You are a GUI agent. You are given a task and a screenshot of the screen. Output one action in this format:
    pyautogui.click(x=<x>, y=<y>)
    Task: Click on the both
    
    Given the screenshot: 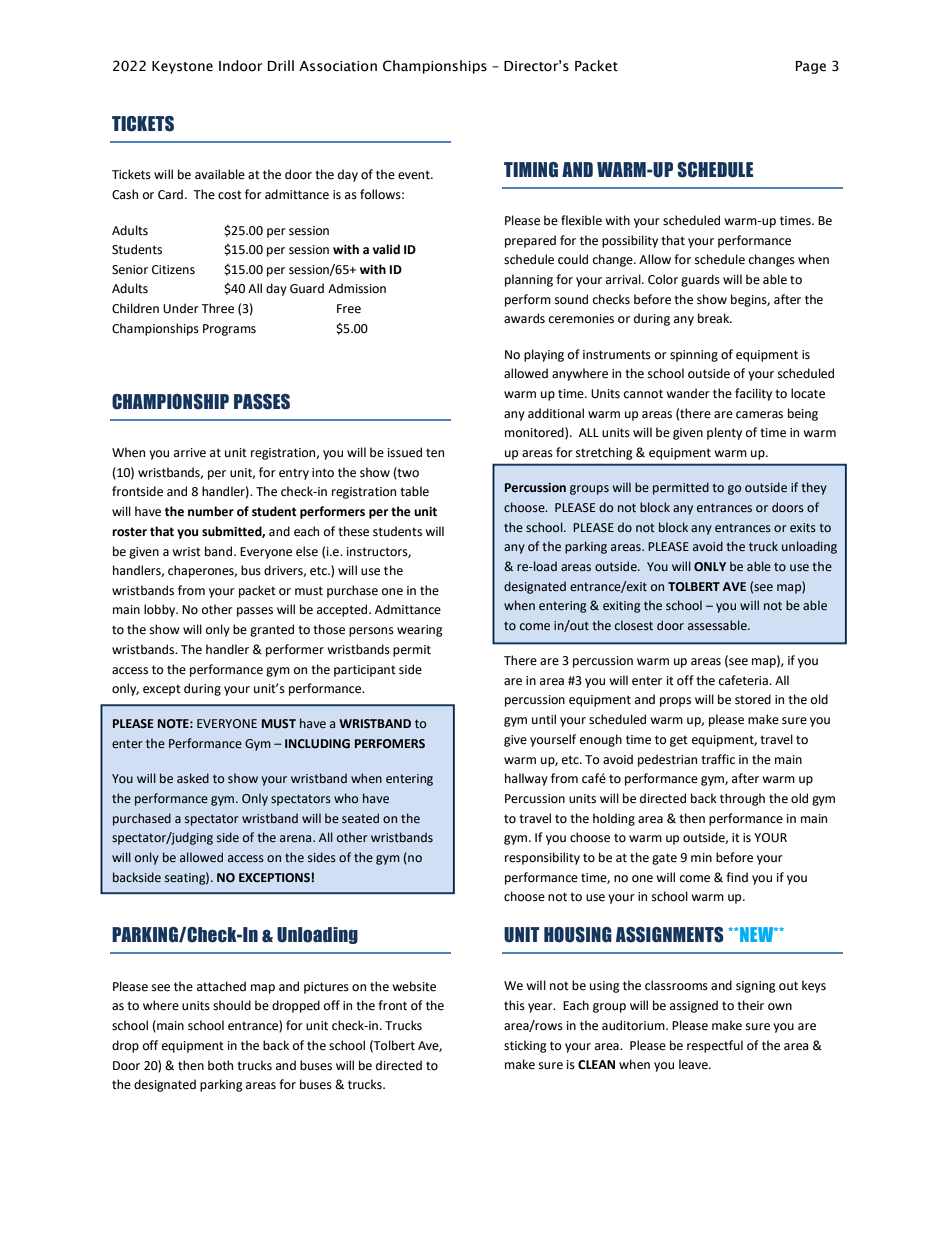 What is the action you would take?
    pyautogui.click(x=220, y=1065)
